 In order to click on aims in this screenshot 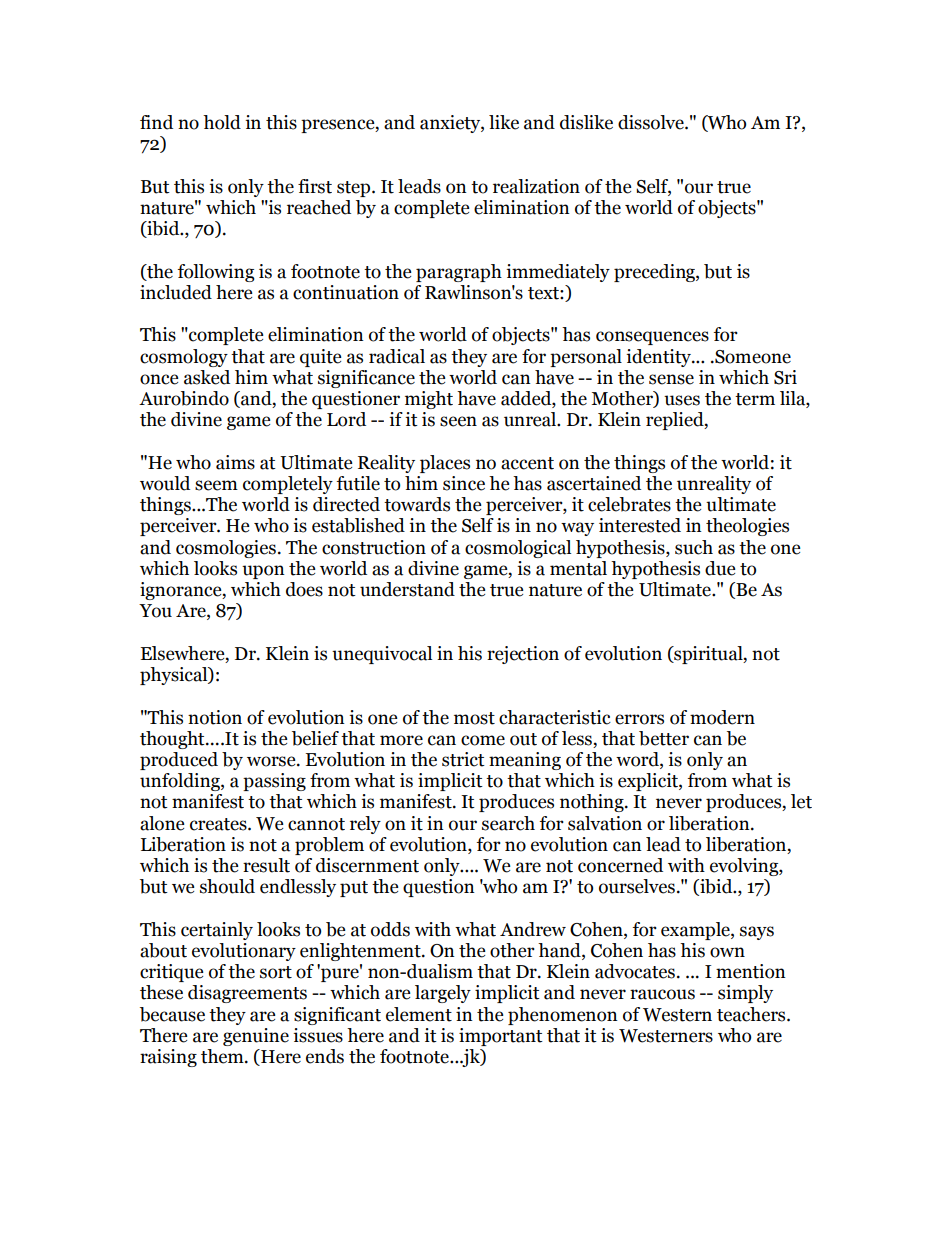, I will do `click(235, 462)`.
